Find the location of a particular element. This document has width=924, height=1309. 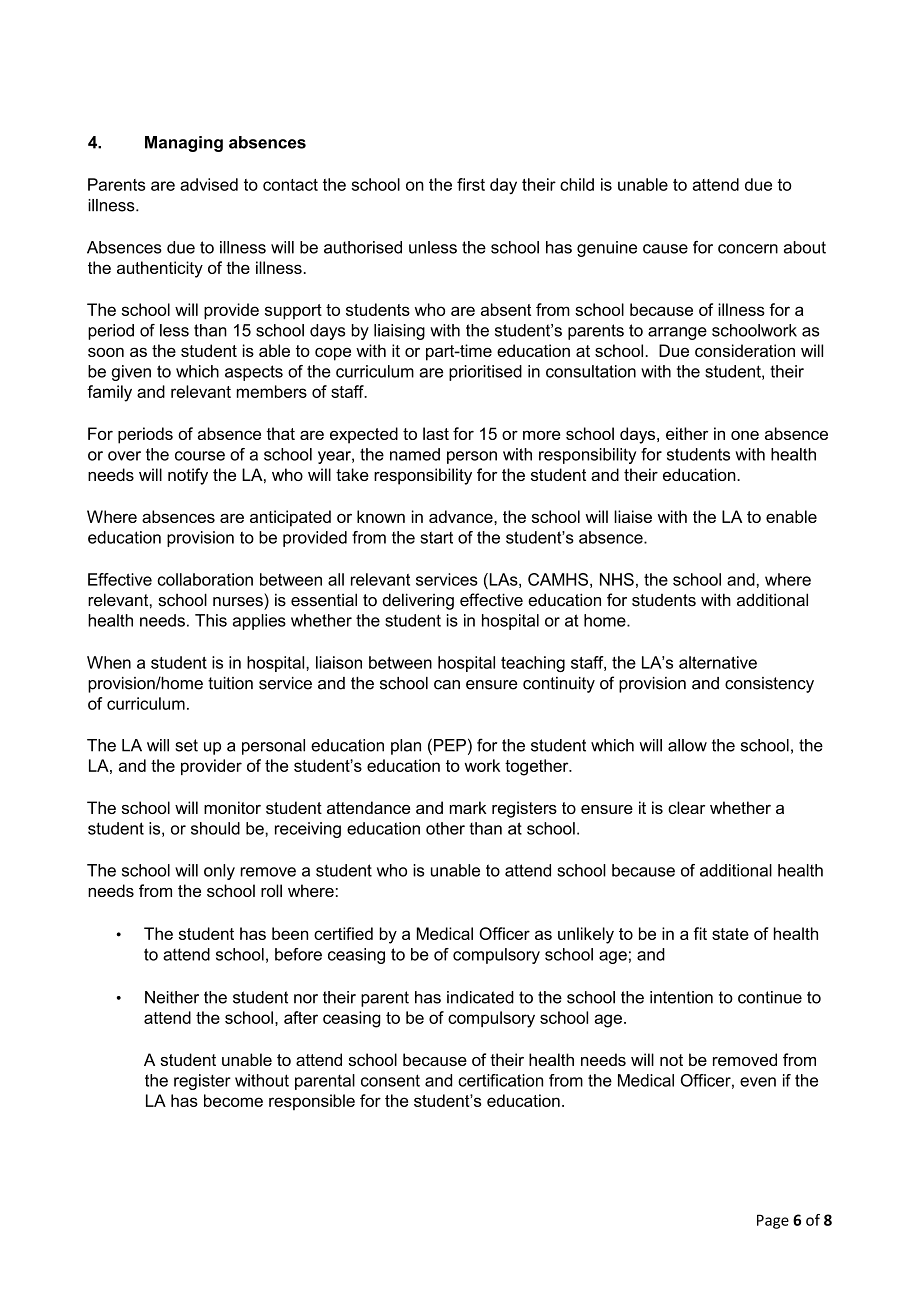

given is located at coordinates (131, 373).
